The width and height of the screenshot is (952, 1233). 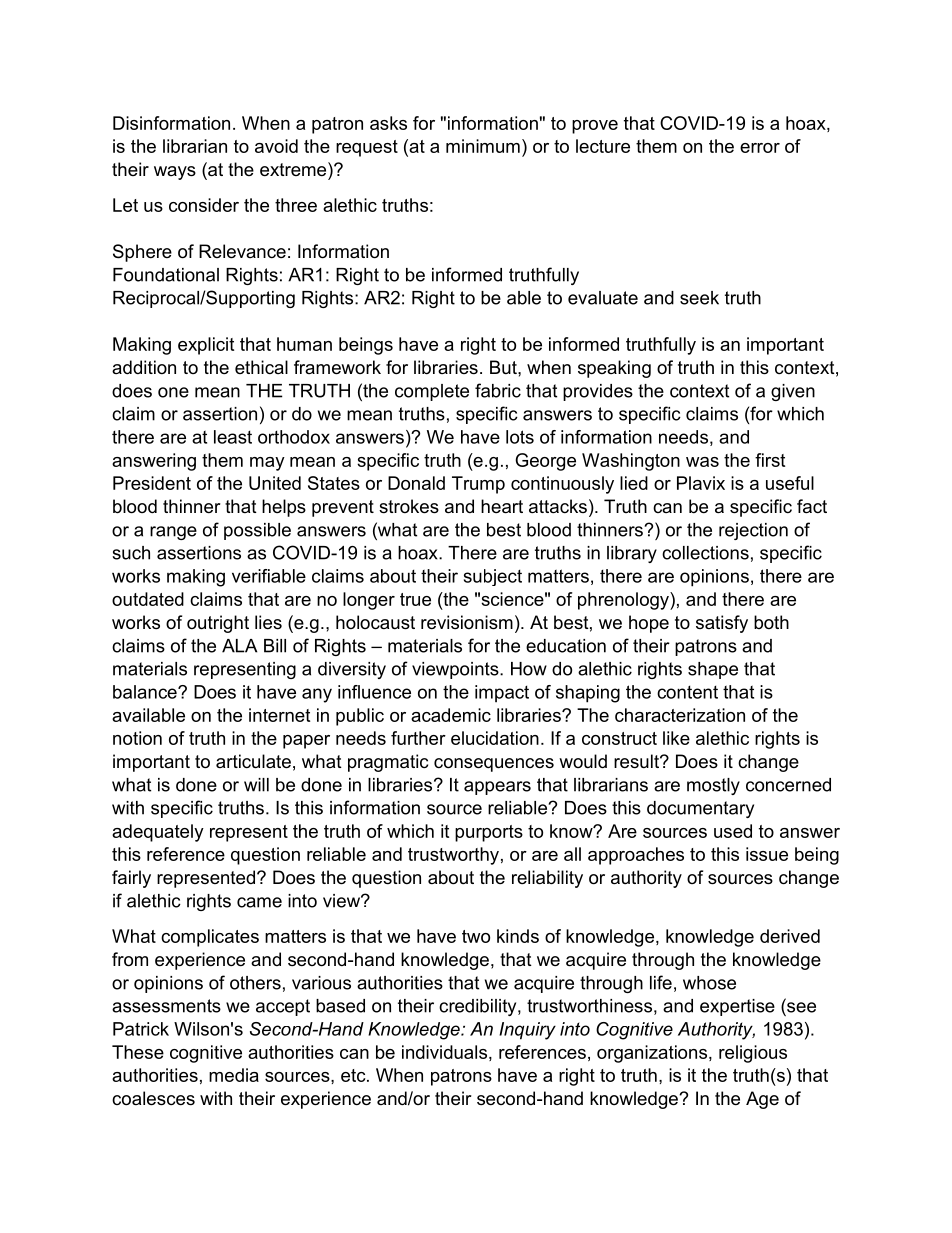 I want to click on error, so click(x=760, y=148).
